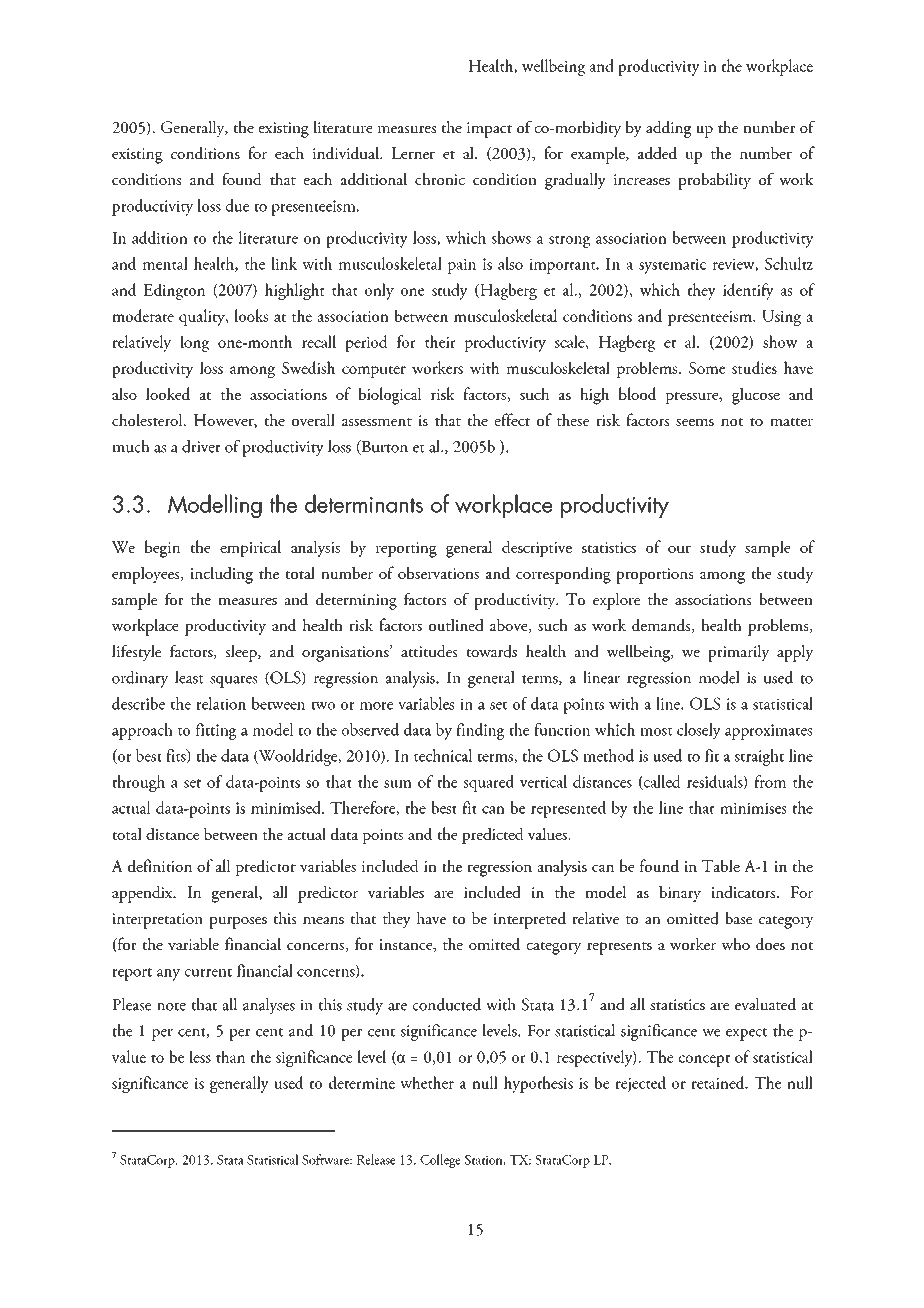 The height and width of the image is (1308, 924). Describe the element at coordinates (242, 653) in the image. I see `sleep` at that location.
